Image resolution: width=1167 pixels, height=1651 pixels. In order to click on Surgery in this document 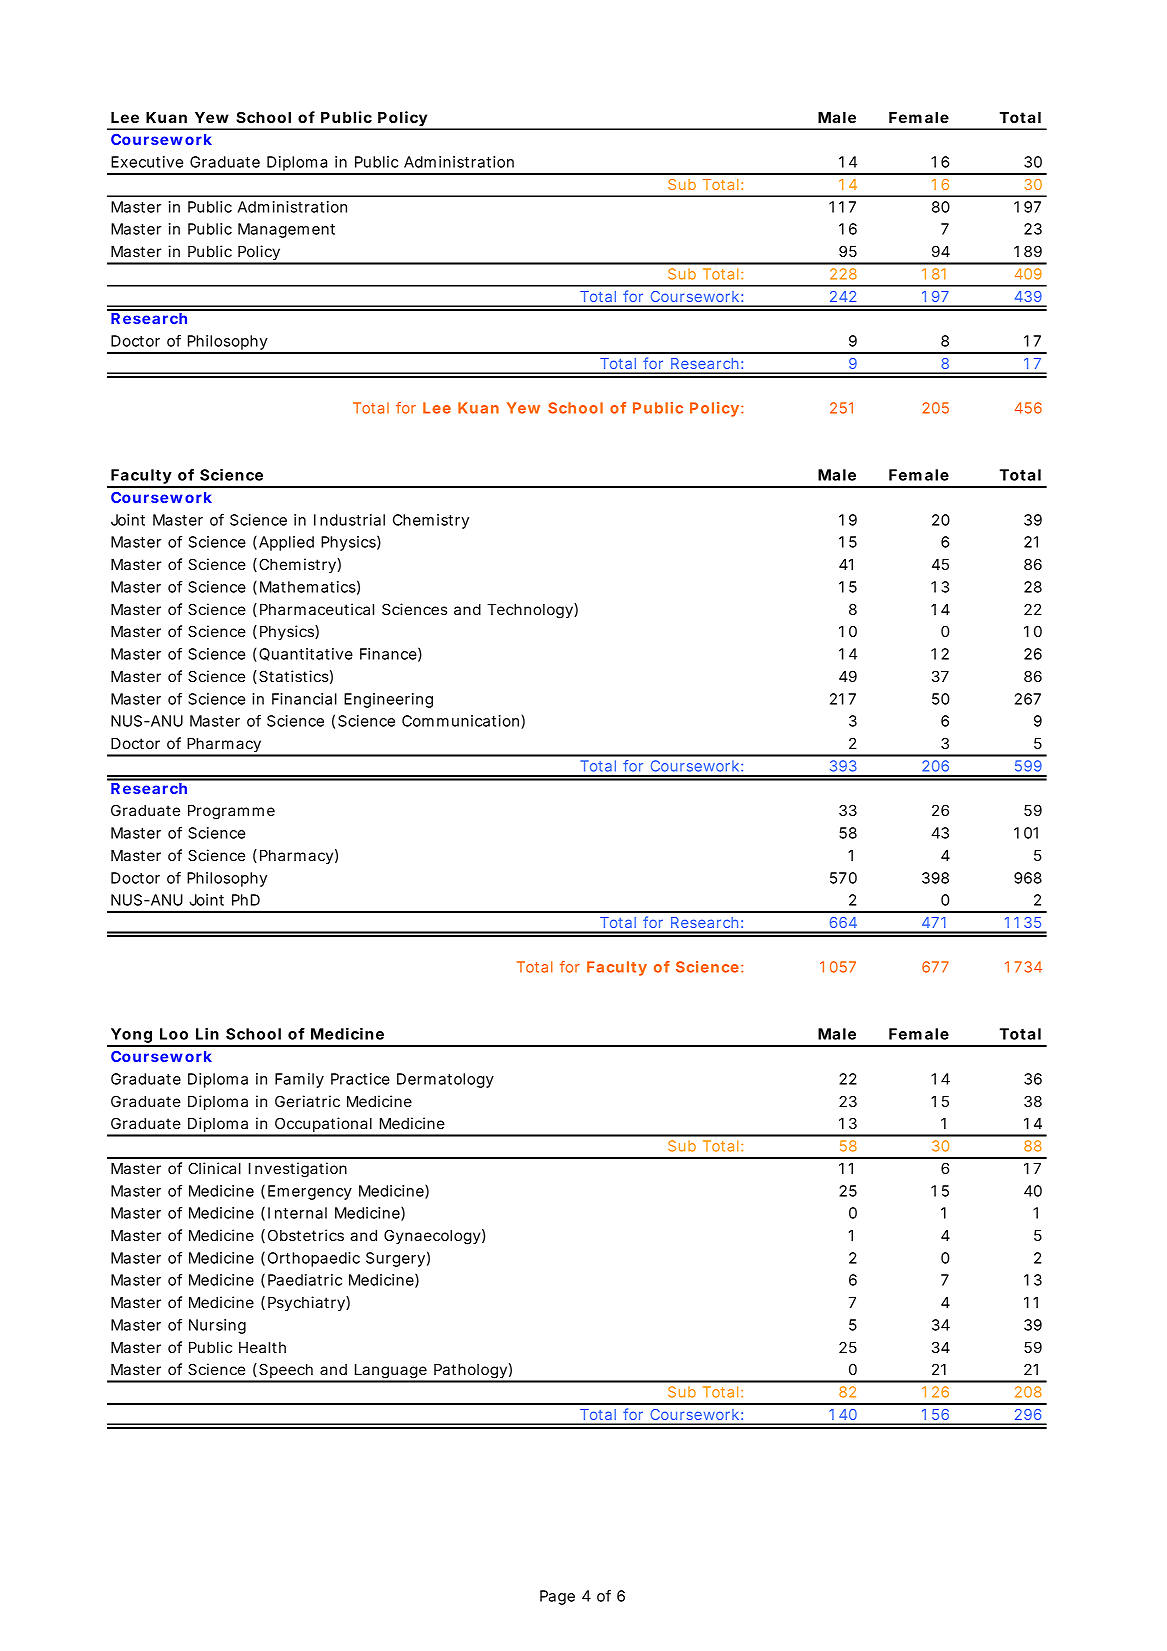, I will do `click(395, 1259)`.
